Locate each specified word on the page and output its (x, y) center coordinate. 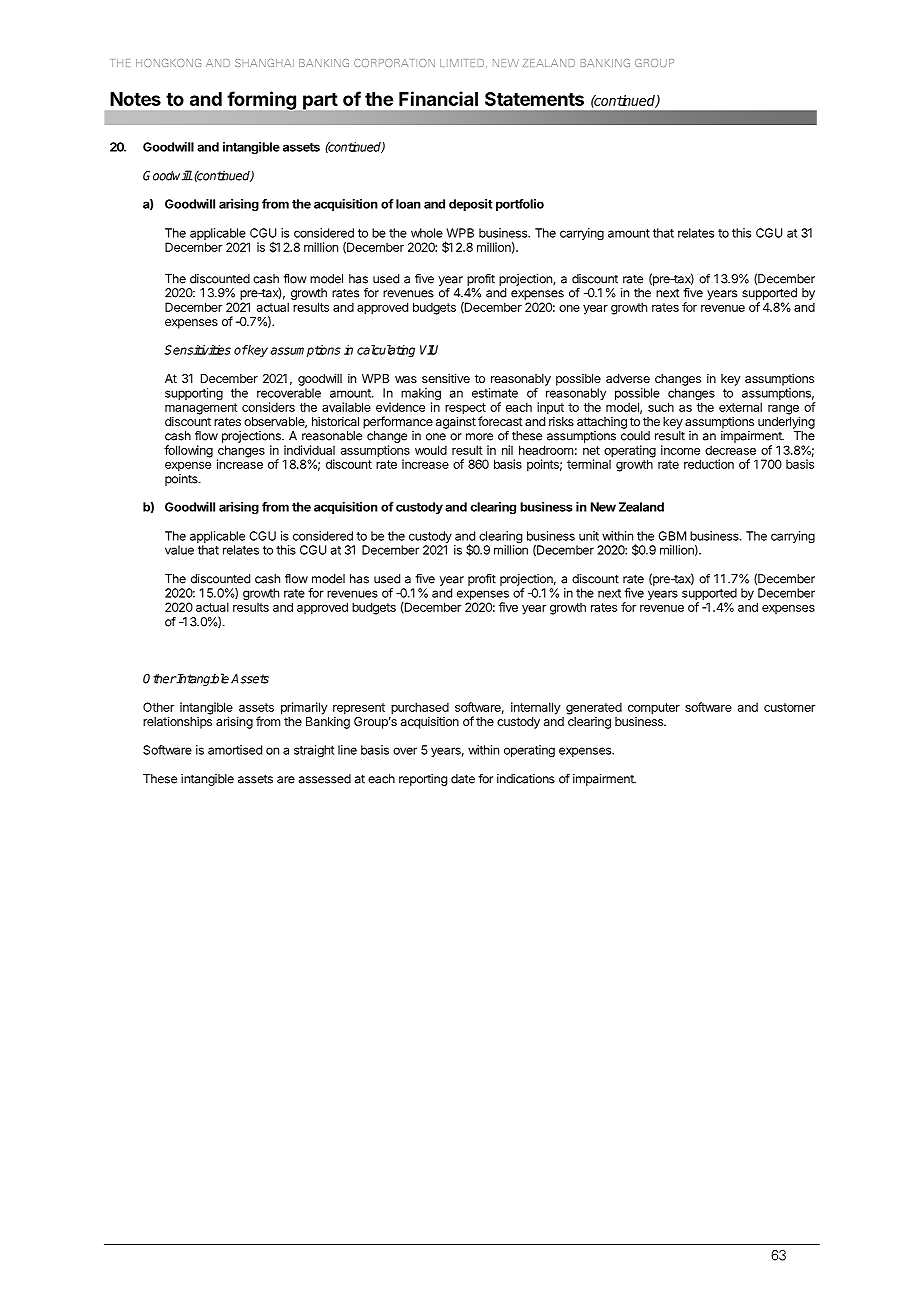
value (179, 550)
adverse (628, 378)
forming (262, 100)
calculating (386, 351)
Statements (534, 99)
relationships (177, 722)
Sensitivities (197, 350)
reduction (709, 464)
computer (654, 709)
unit (589, 536)
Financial (438, 98)
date (463, 779)
